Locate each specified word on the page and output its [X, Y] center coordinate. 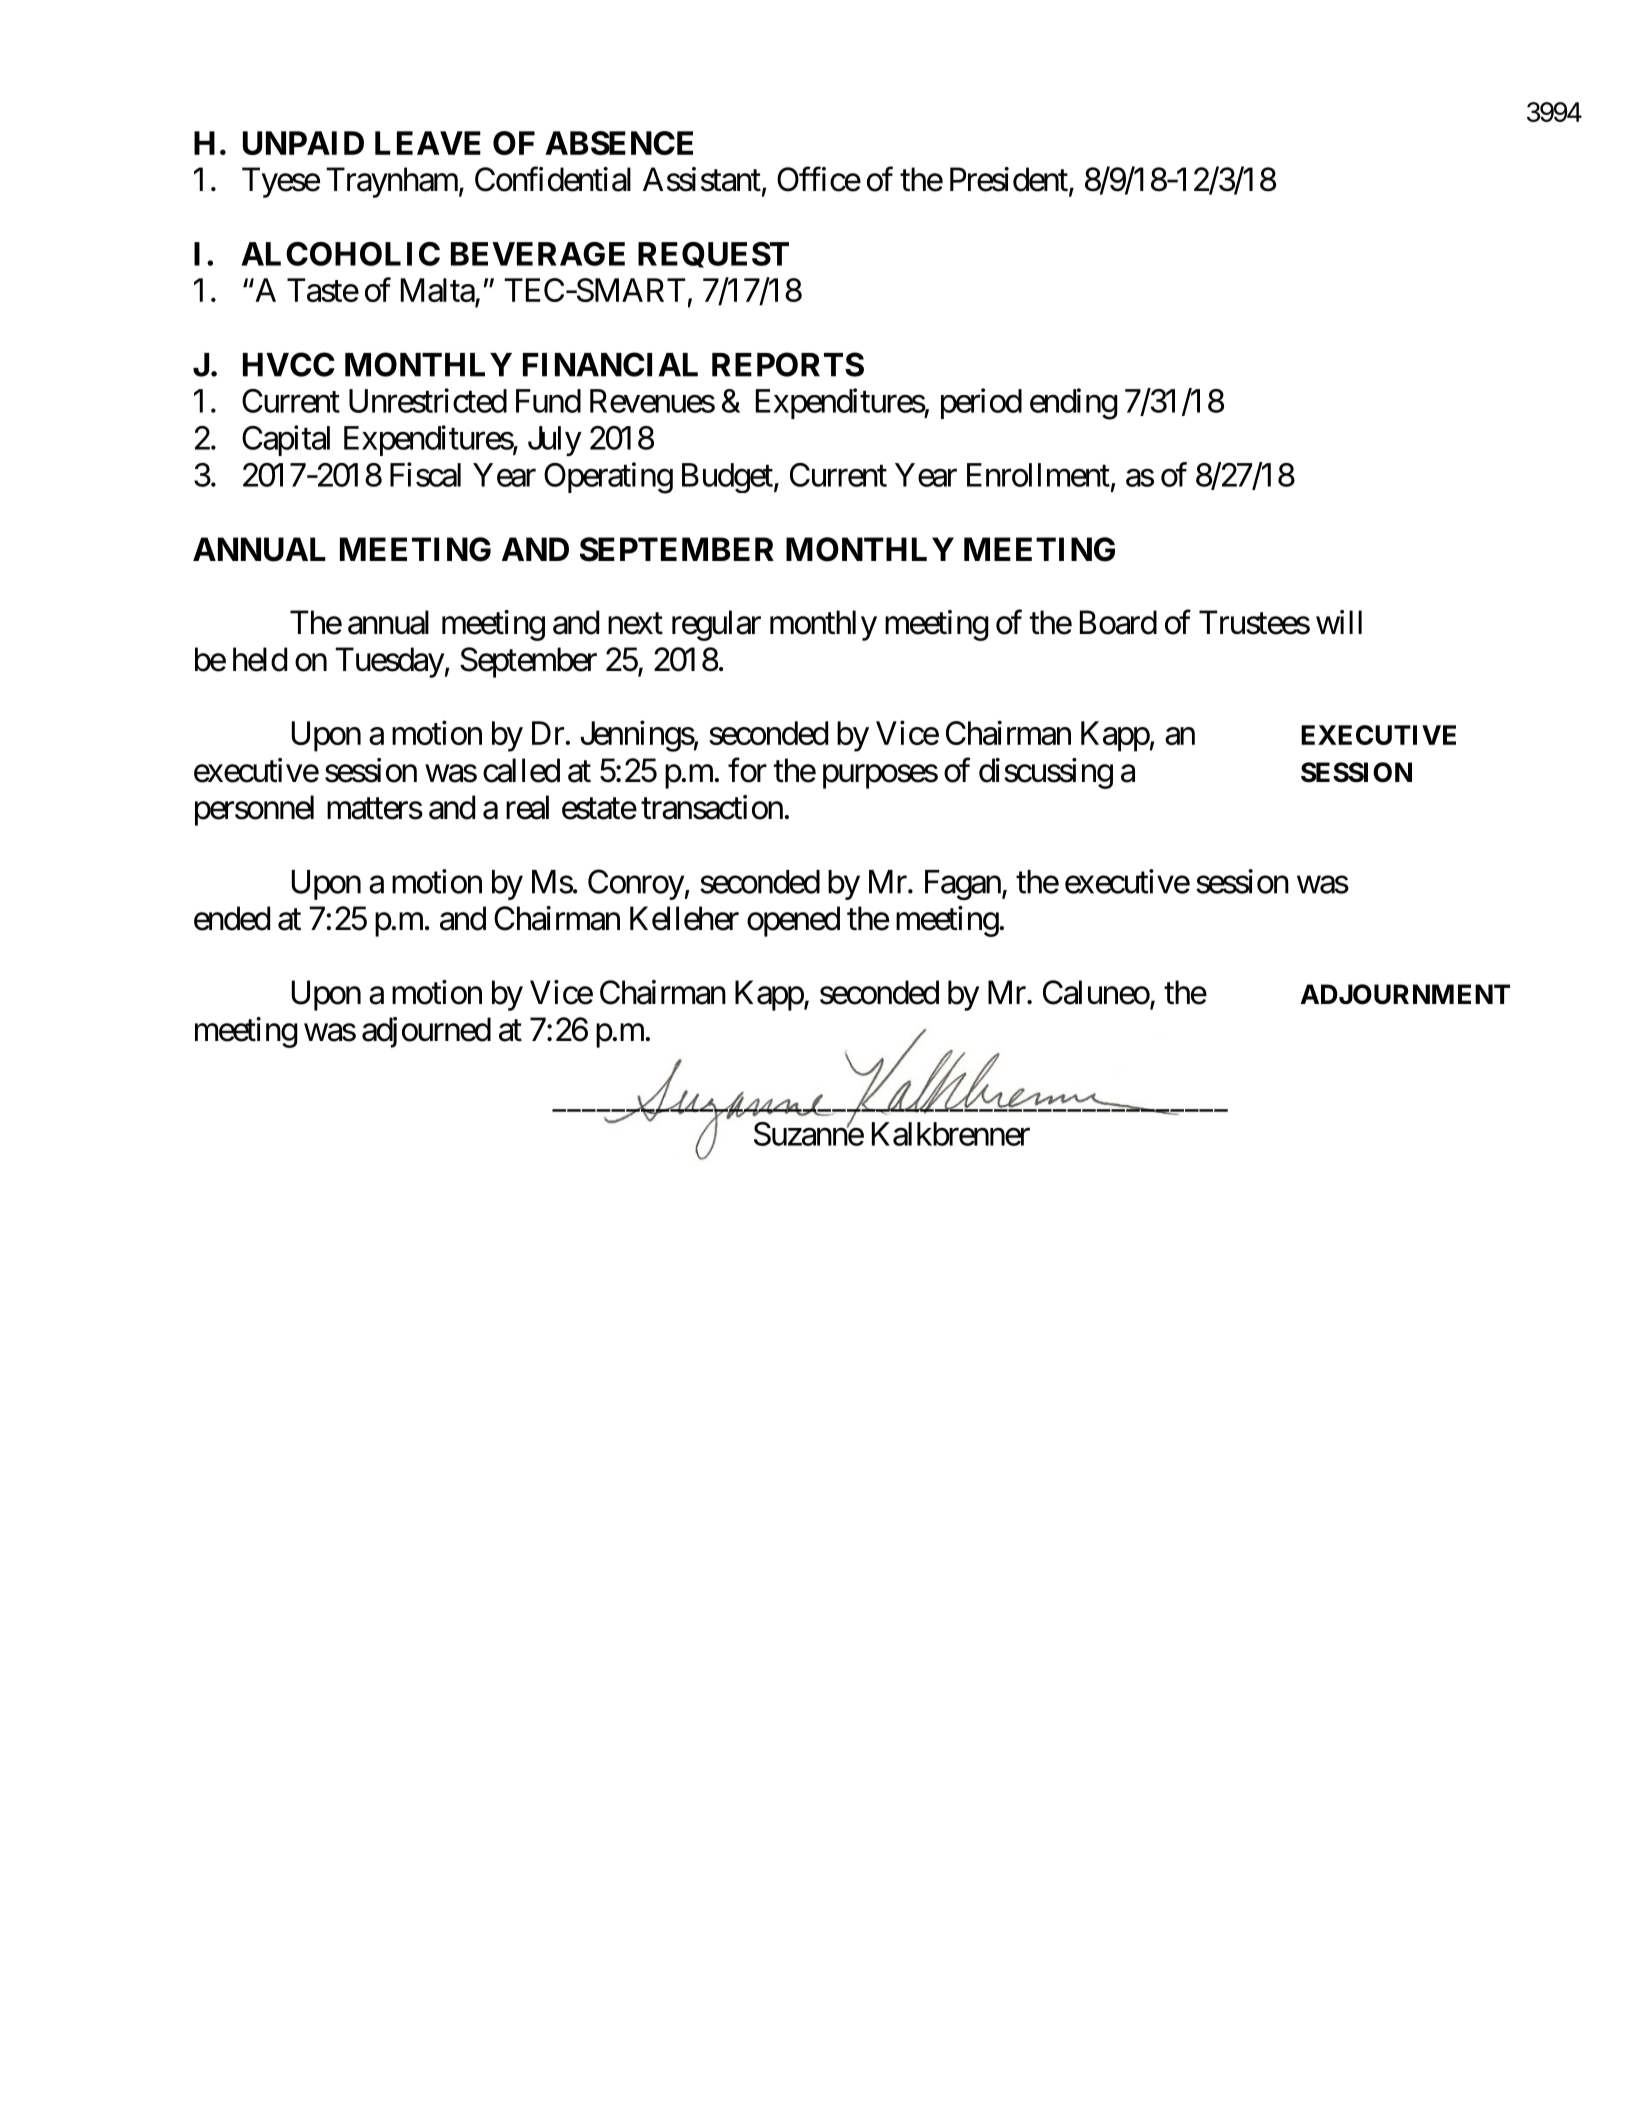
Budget [727, 478]
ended [232, 918]
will [1339, 622]
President [1009, 179]
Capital [286, 440]
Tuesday [389, 662]
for [747, 770]
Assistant [702, 179]
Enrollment [1038, 475]
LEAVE [428, 143]
